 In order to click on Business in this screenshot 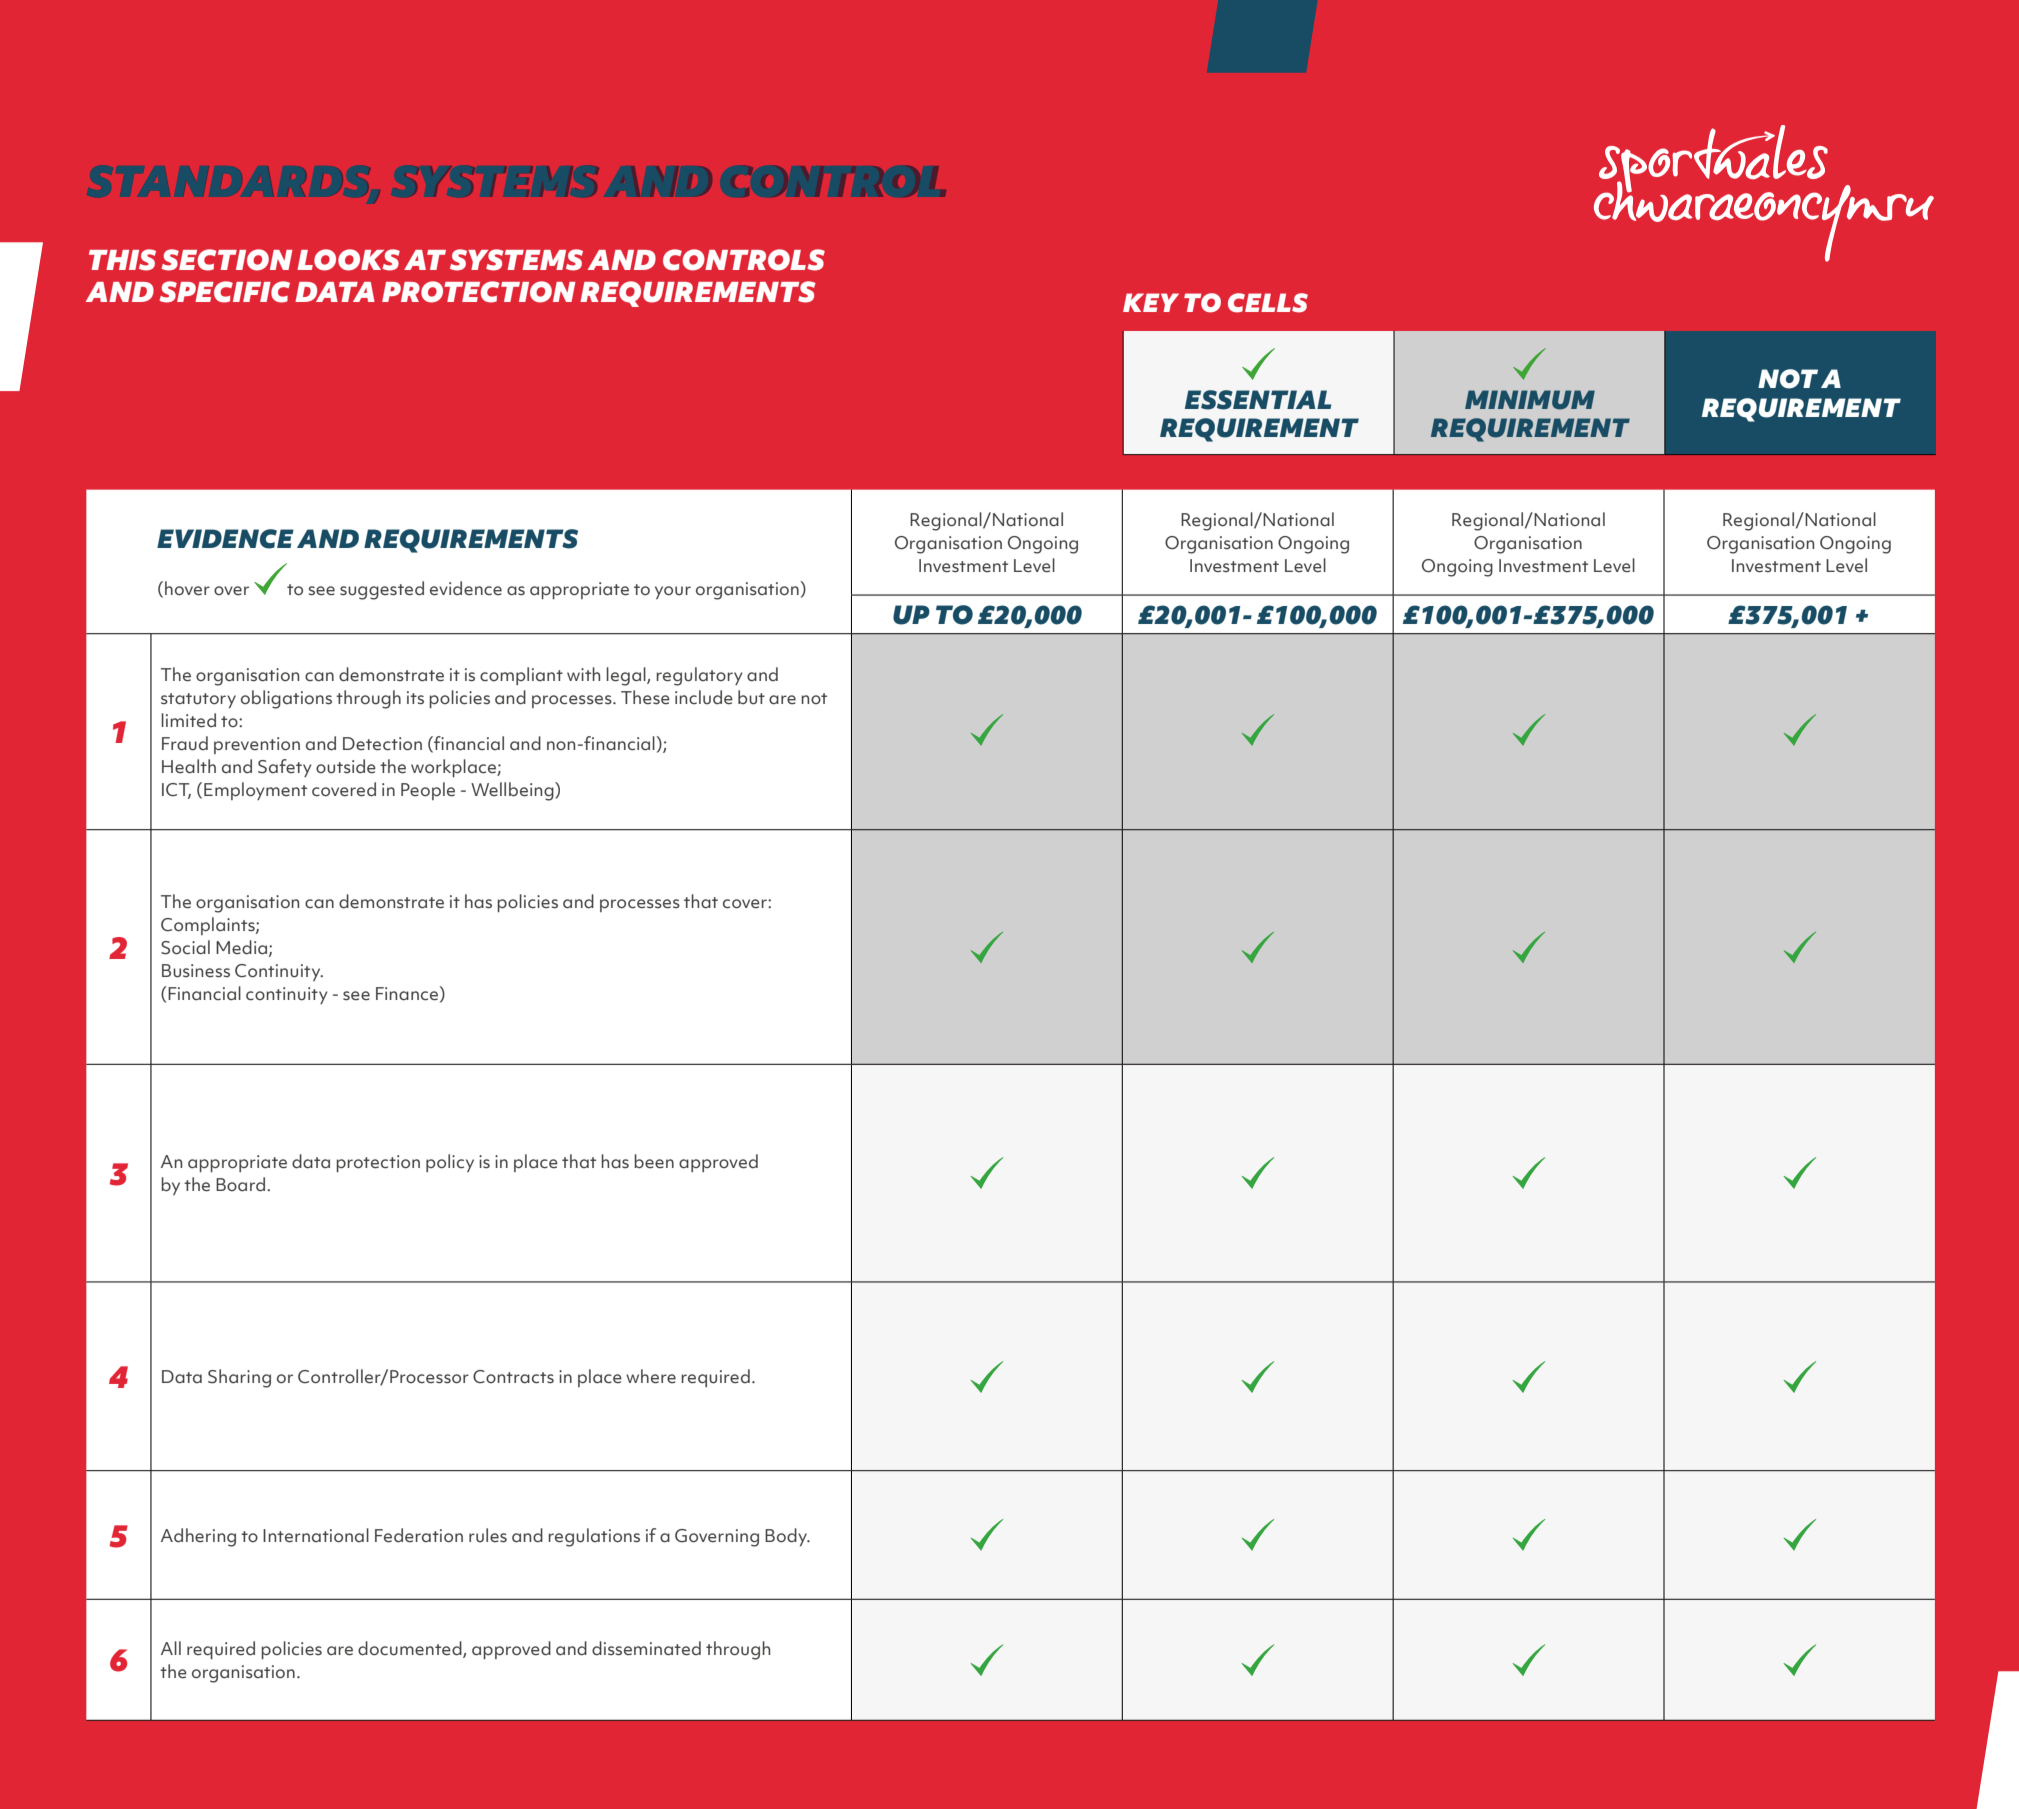, I will do `click(196, 971)`.
